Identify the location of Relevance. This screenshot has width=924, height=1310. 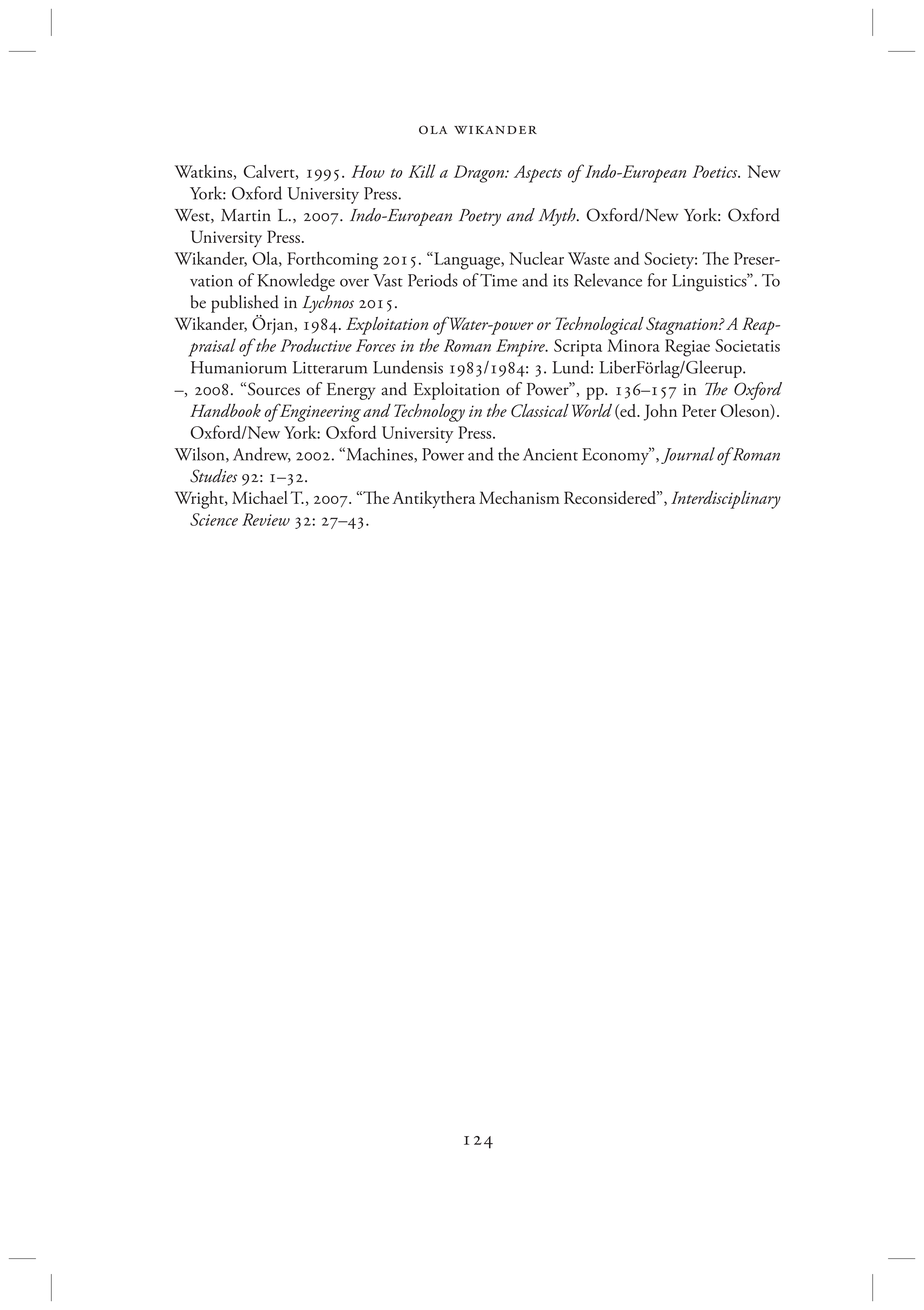
(608, 280).
